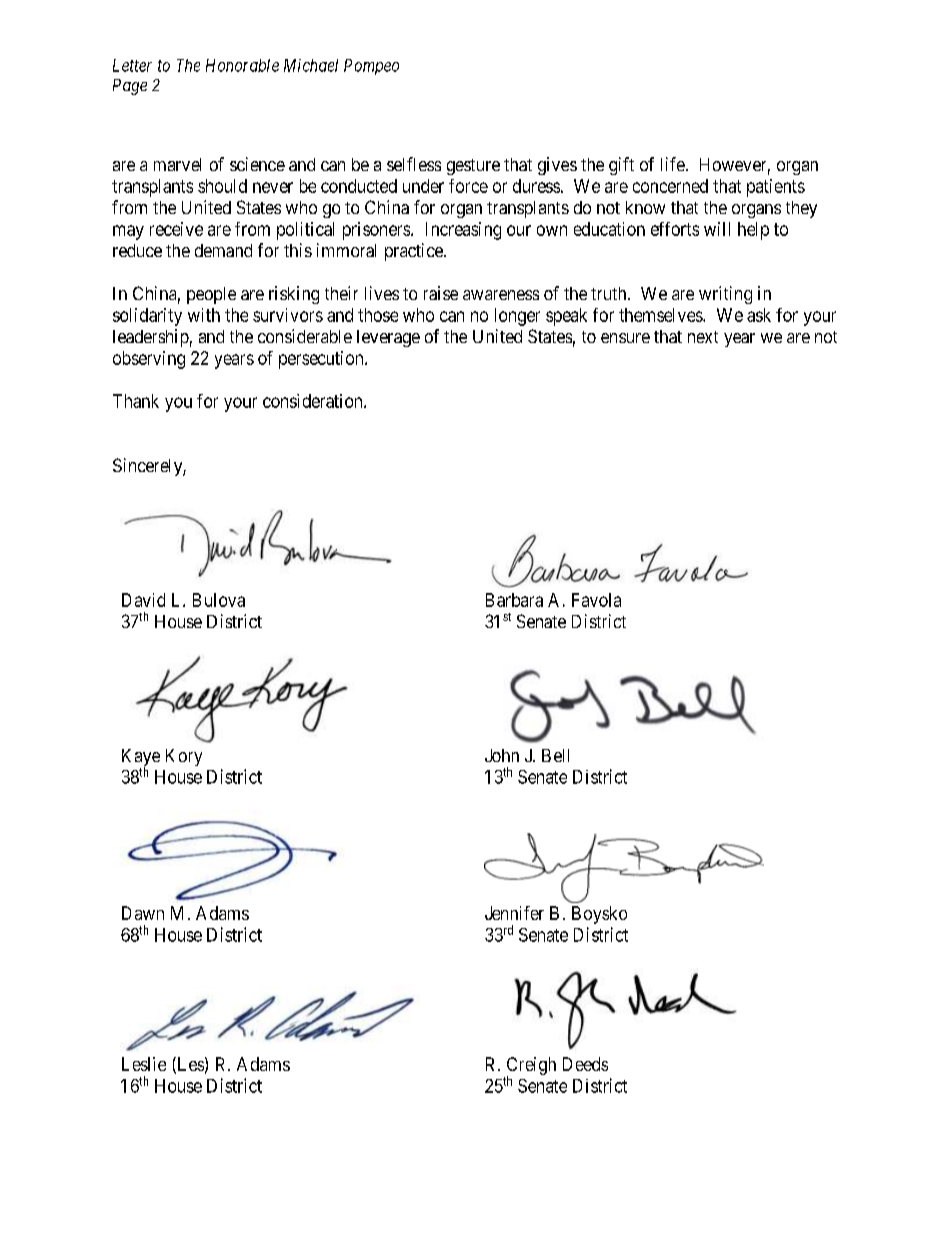 The height and width of the image is (1233, 952). What do you see at coordinates (703, 337) in the image?
I see `next` at bounding box center [703, 337].
